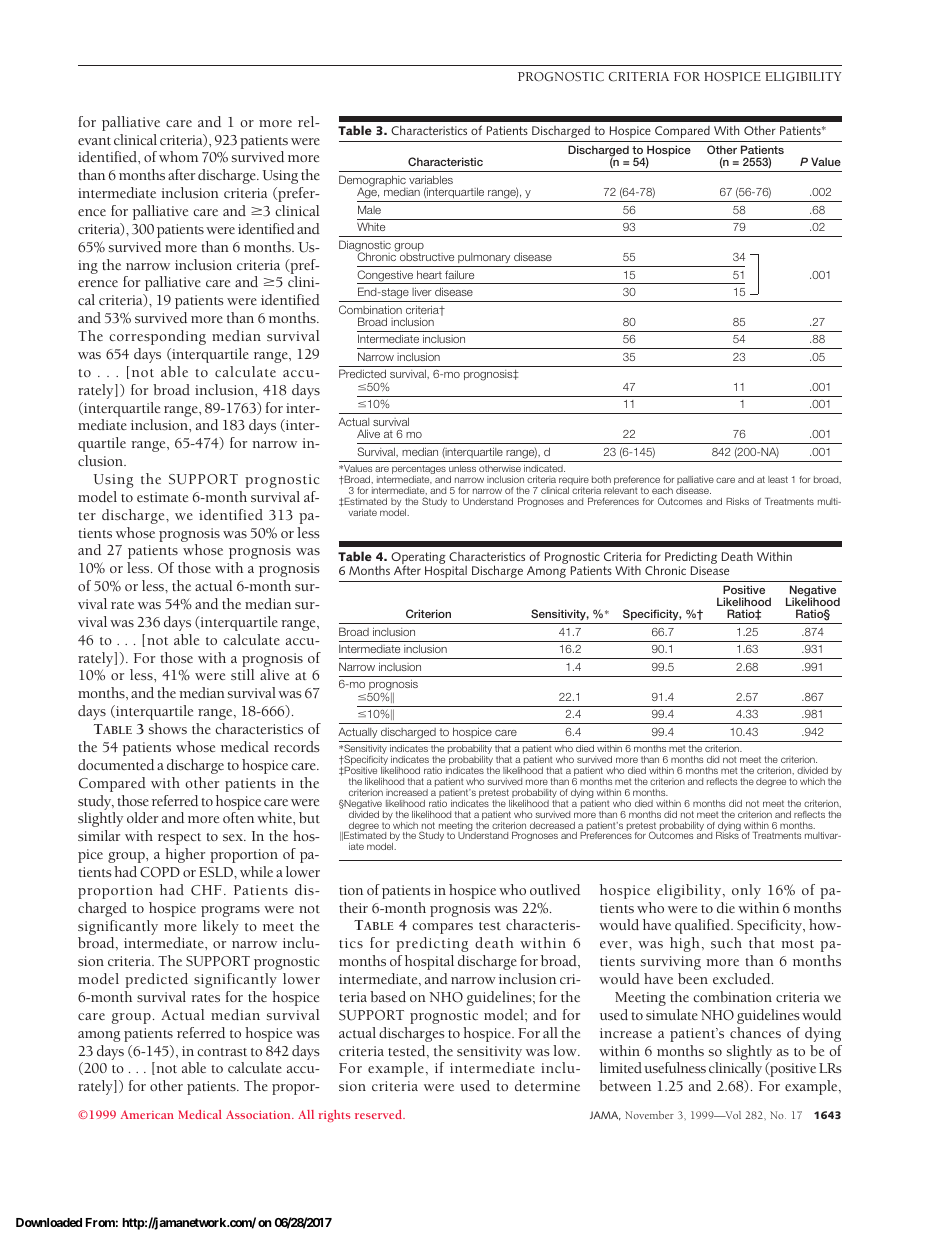  What do you see at coordinates (49, 1222) in the document?
I see `Downloaded` at bounding box center [49, 1222].
